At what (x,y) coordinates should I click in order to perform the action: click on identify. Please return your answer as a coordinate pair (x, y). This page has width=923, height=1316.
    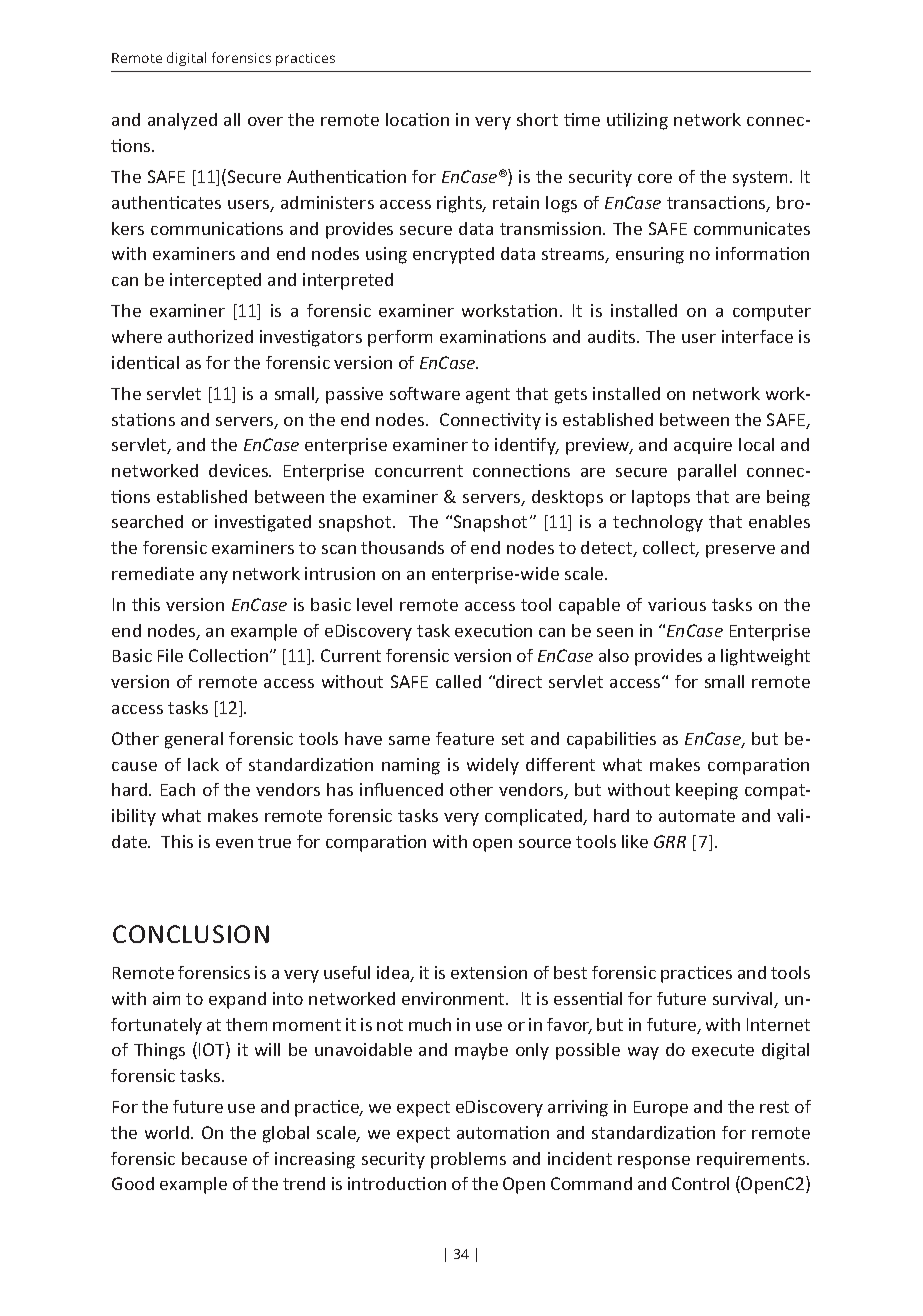
    Looking at the image, I should click on (527, 446).
